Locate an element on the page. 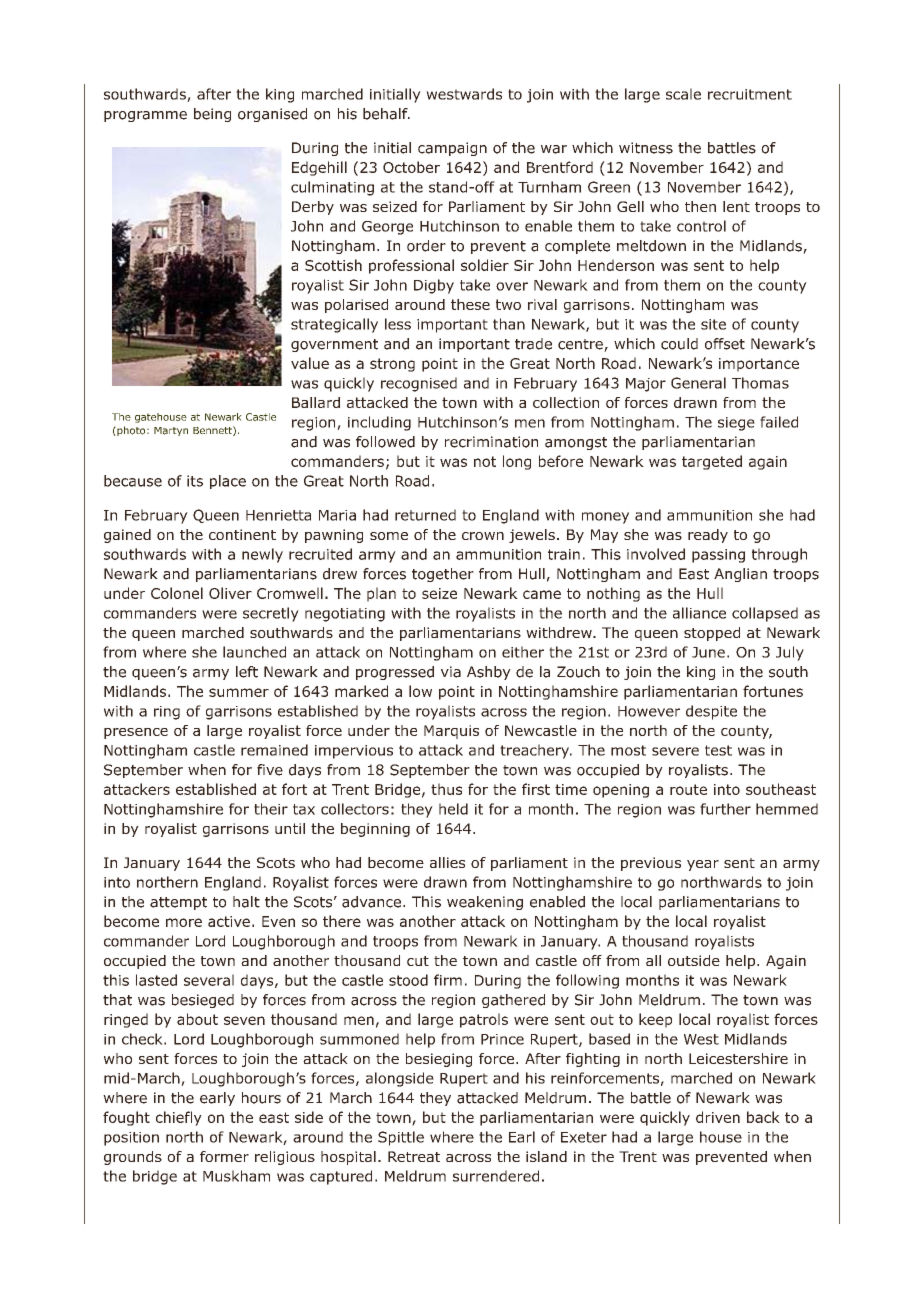 The height and width of the page is (1308, 924). further is located at coordinates (725, 809).
